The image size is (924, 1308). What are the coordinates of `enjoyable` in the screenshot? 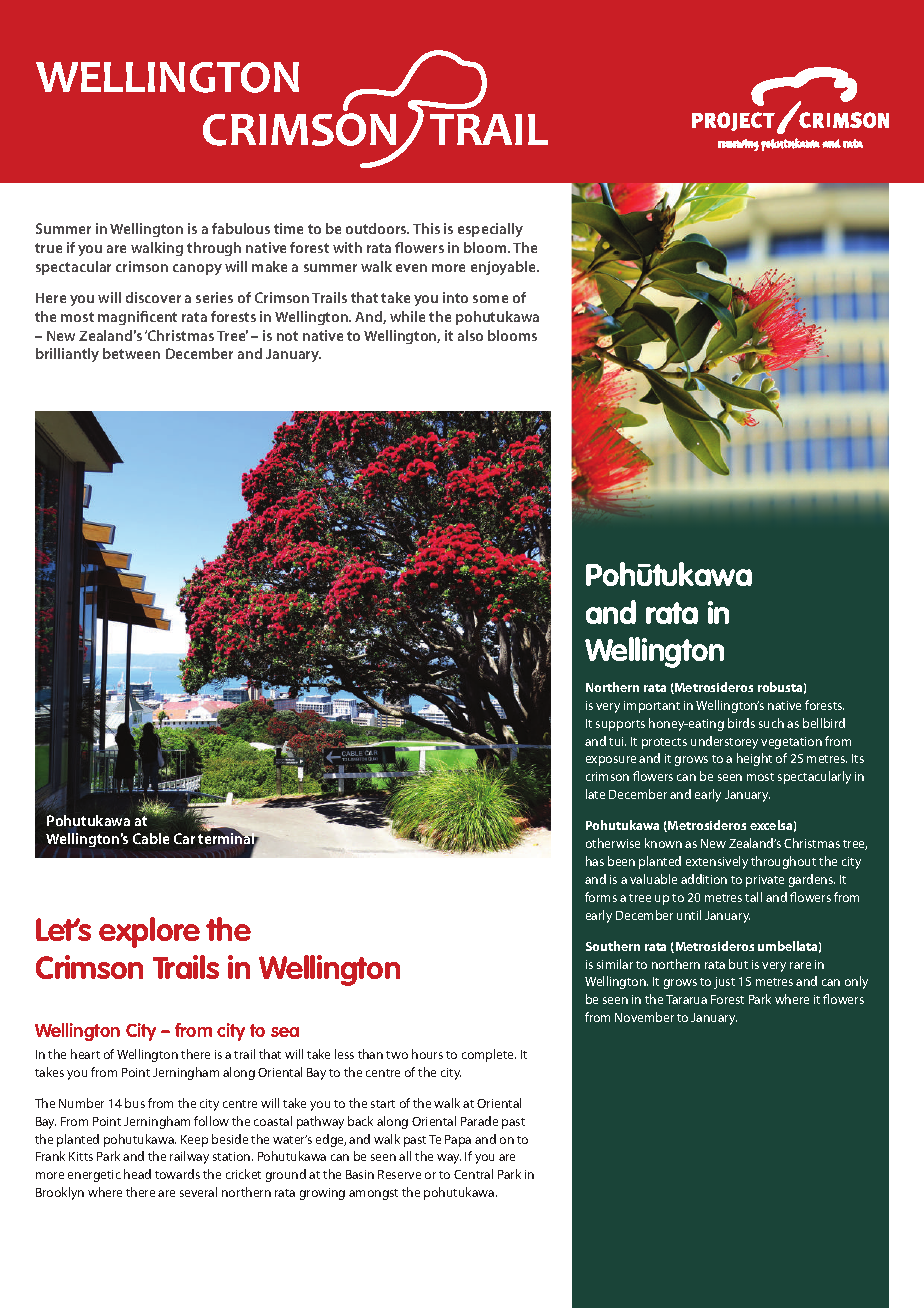 It's located at (505, 268).
